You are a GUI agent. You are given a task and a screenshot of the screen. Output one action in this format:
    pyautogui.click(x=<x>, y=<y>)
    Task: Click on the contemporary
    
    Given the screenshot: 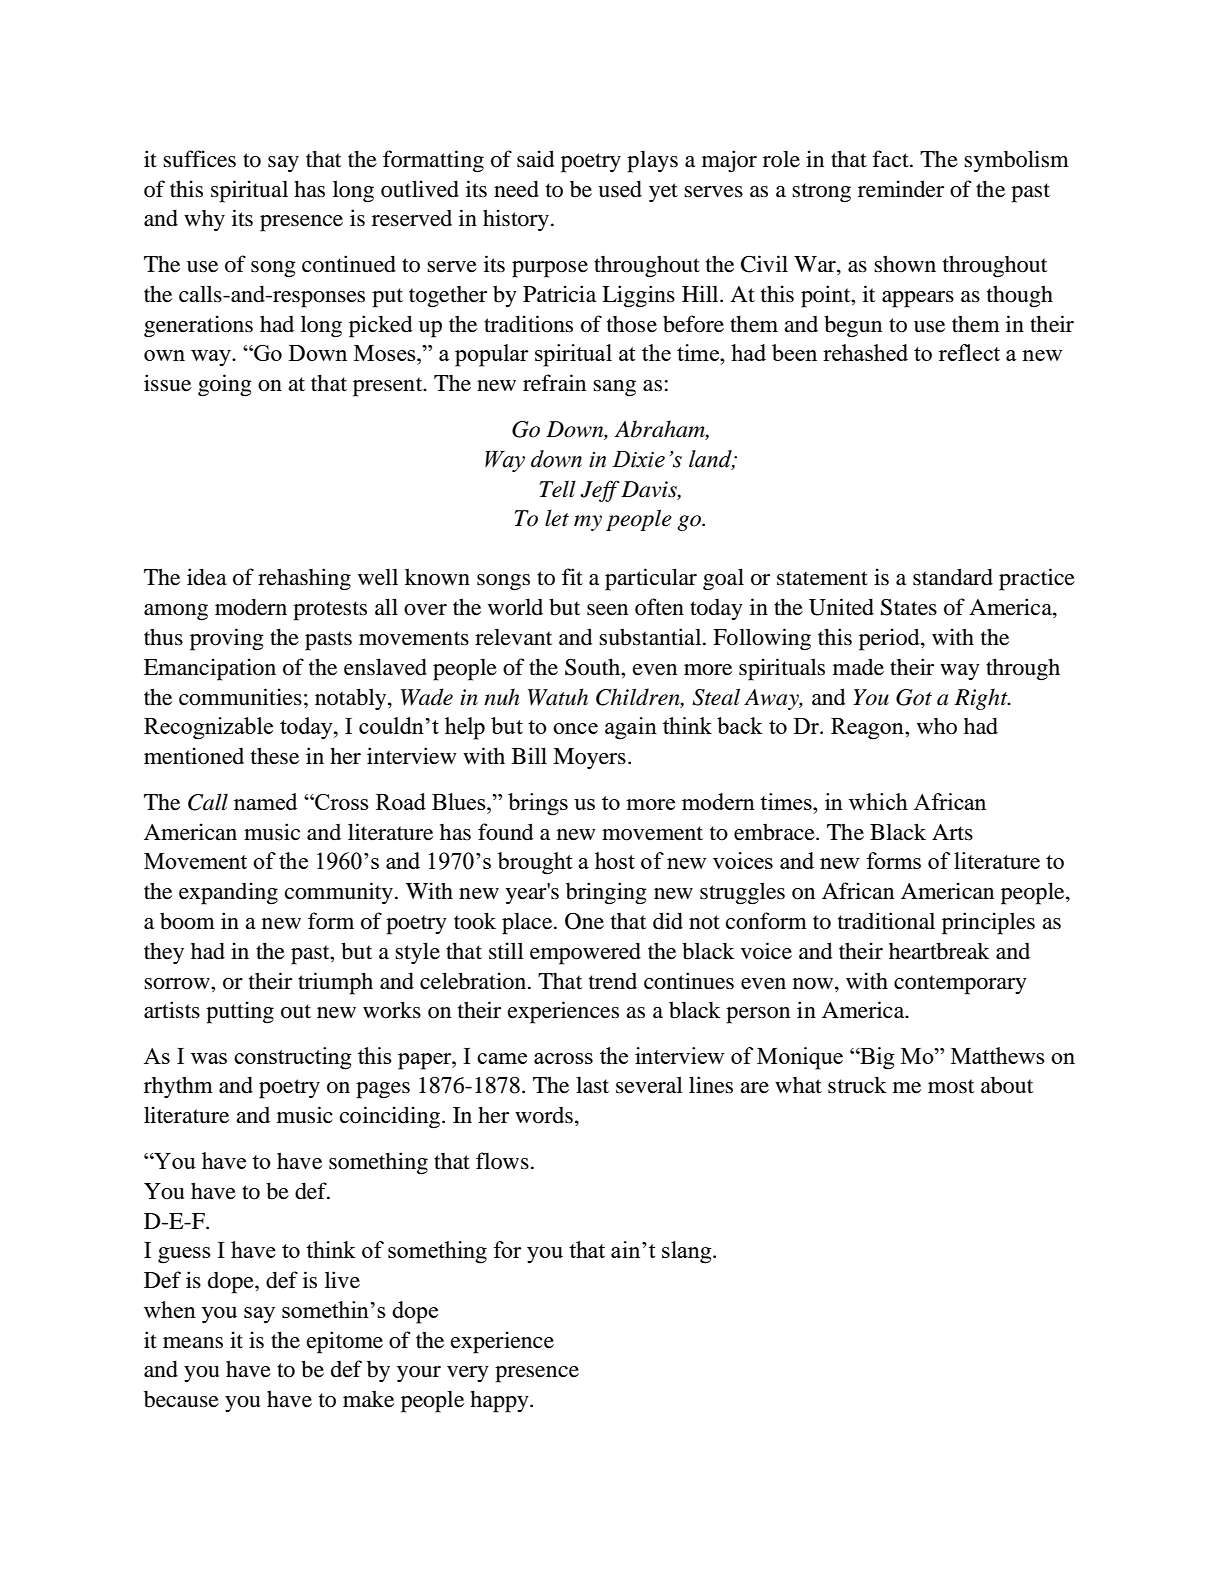 What is the action you would take?
    pyautogui.click(x=960, y=985)
